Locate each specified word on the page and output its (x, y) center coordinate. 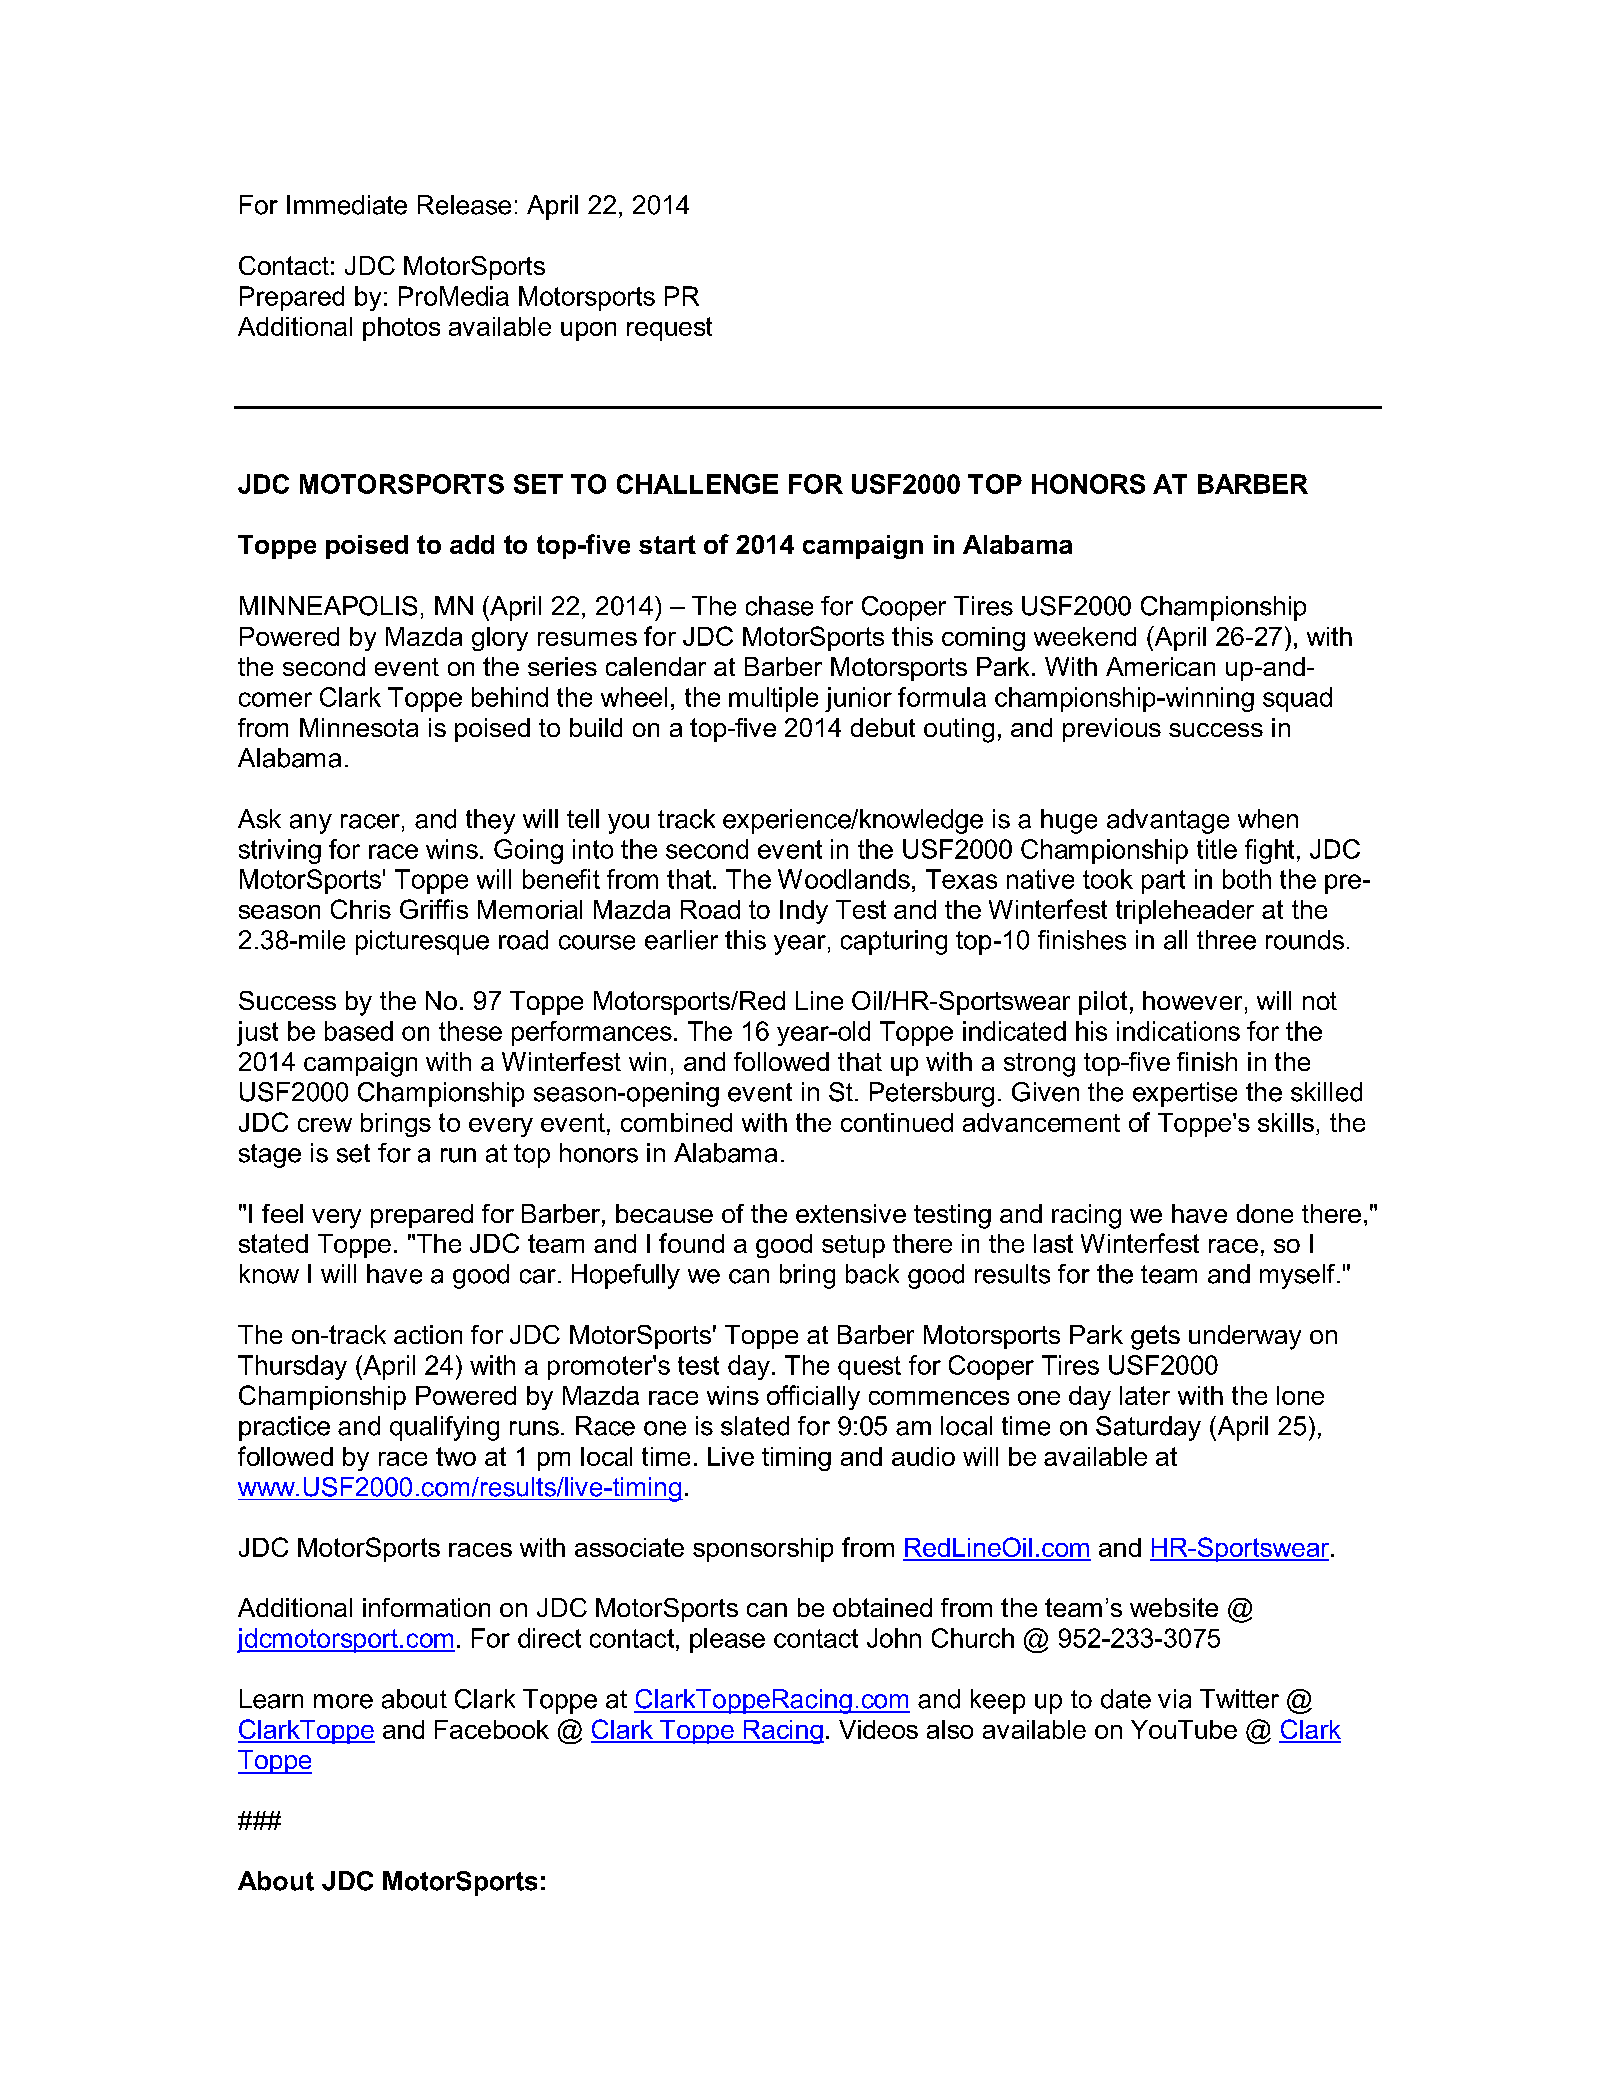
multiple (773, 699)
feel (282, 1213)
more (343, 1701)
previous (1112, 730)
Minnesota (359, 727)
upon (588, 331)
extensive (851, 1213)
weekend (1085, 636)
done (1265, 1213)
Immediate (347, 205)
